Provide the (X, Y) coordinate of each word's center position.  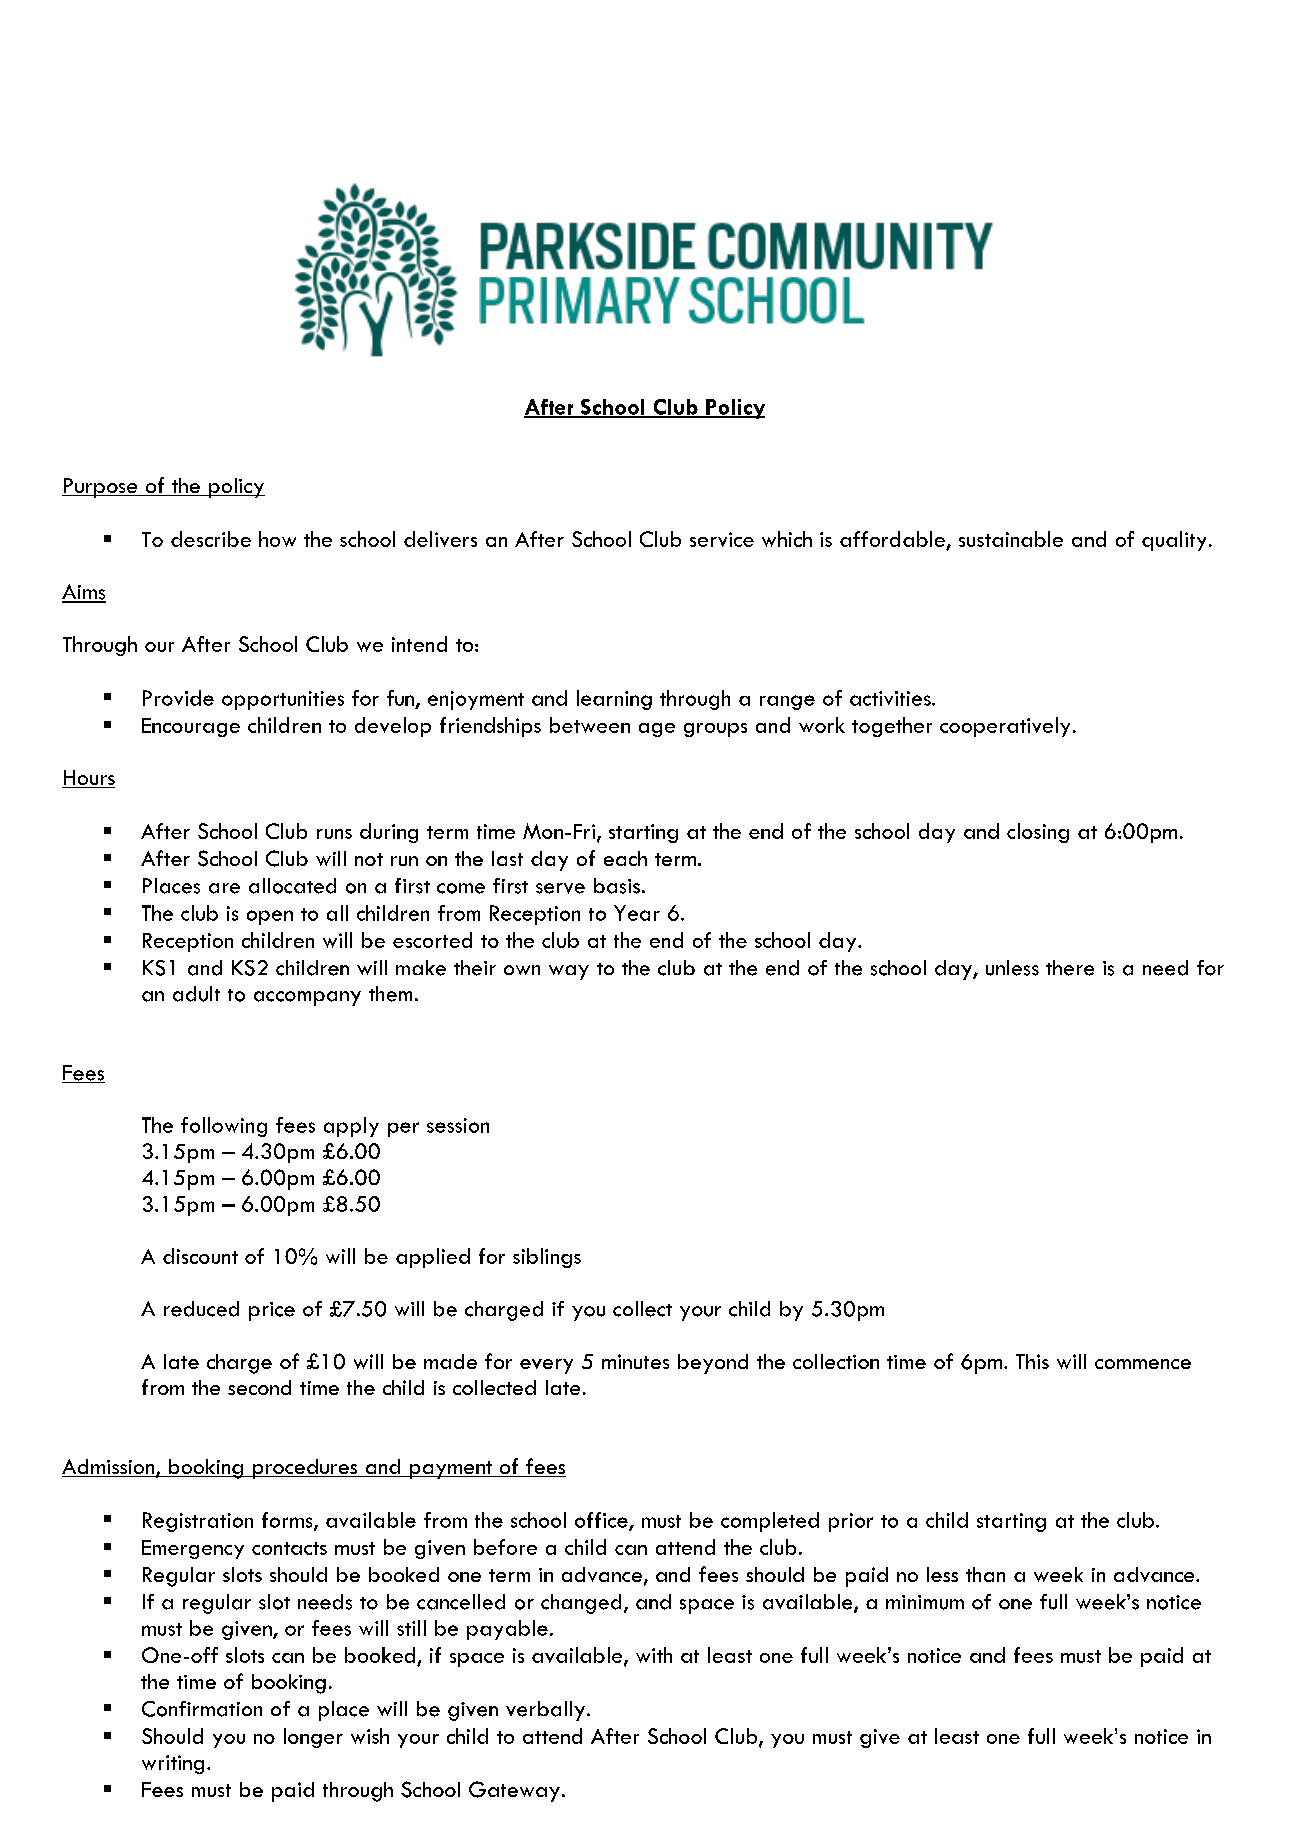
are (224, 888)
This (1032, 1361)
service (722, 539)
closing (1038, 833)
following (224, 1127)
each (625, 858)
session (458, 1125)
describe (211, 539)
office (602, 1521)
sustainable (1011, 539)
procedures (305, 1469)
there (1070, 968)
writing (173, 1764)
